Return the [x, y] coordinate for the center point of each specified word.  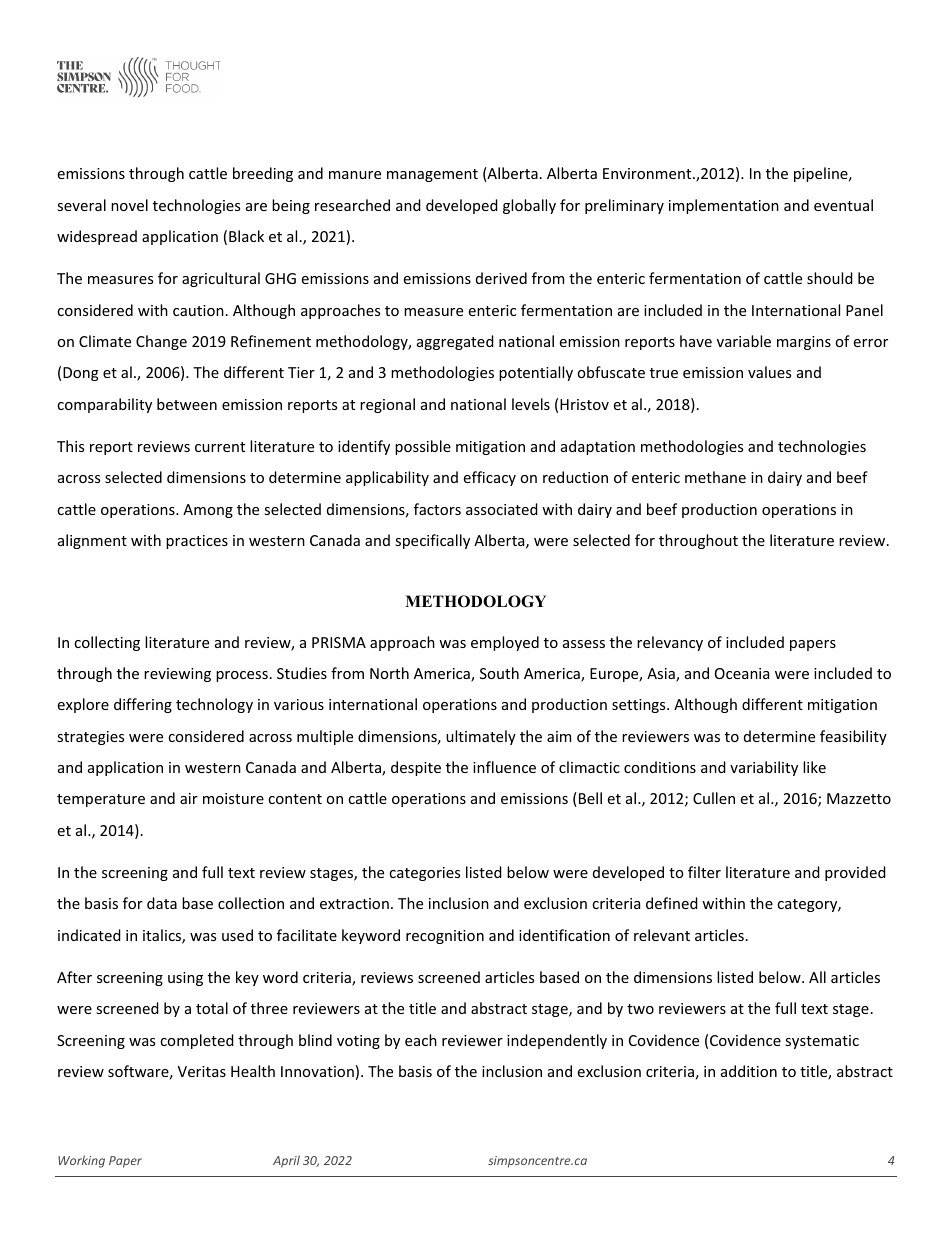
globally [529, 206]
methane [715, 477]
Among [208, 511]
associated [502, 509]
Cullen [714, 798]
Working [81, 1161]
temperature [101, 800]
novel [129, 205]
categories [424, 874]
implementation [724, 206]
